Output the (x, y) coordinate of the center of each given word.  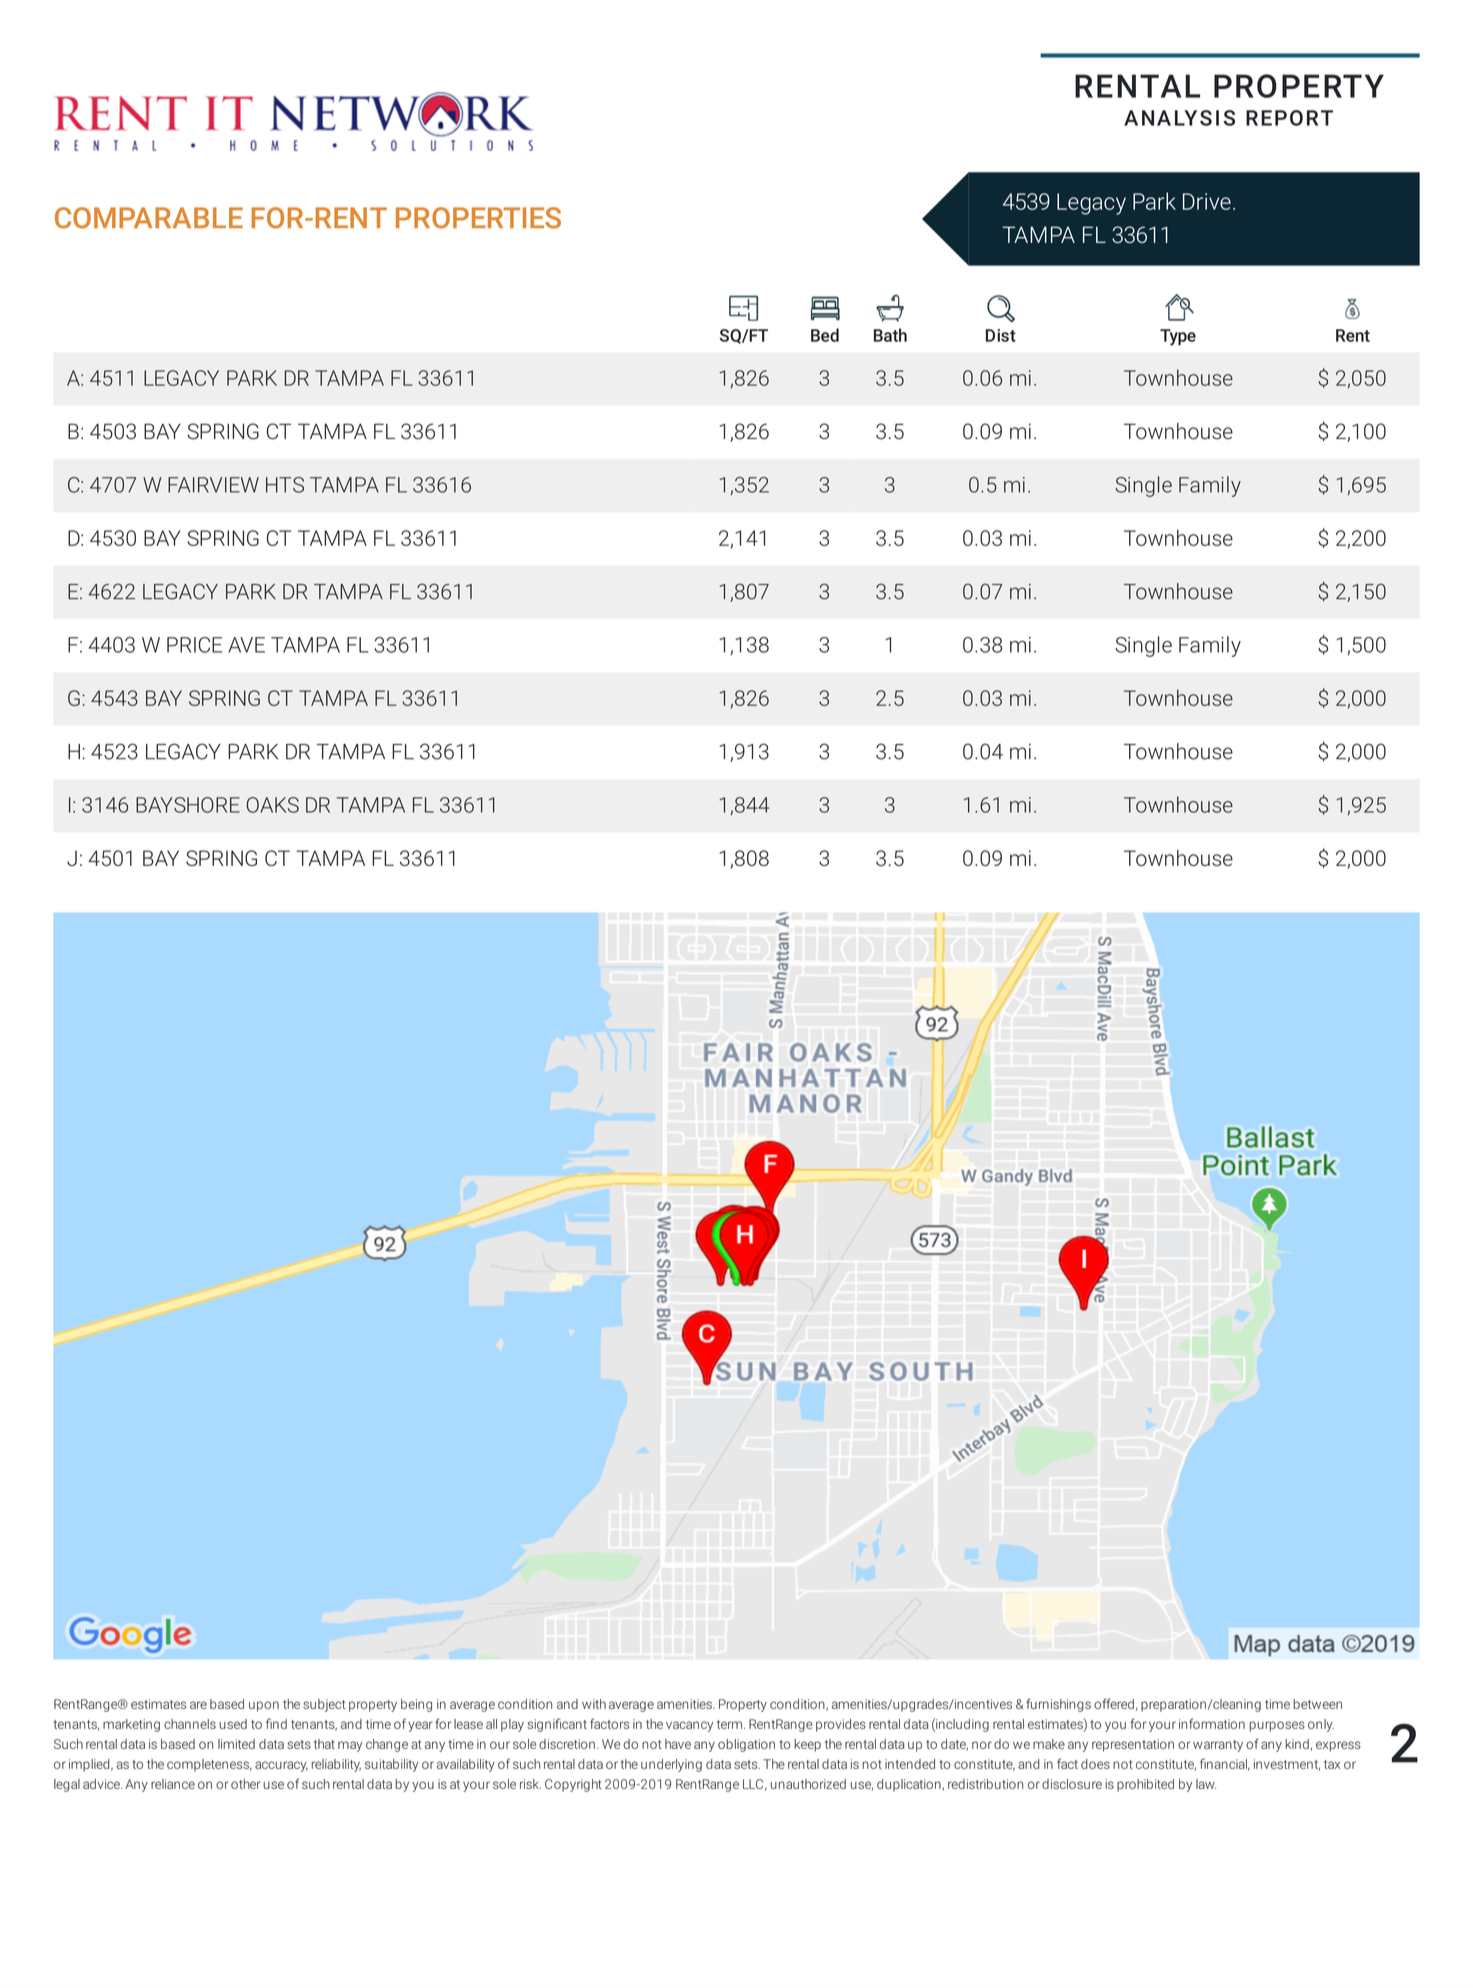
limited (236, 1744)
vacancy (689, 1726)
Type (1178, 337)
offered (1114, 1703)
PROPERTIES (478, 218)
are (198, 1705)
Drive (1207, 201)
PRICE (194, 645)
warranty (1218, 1746)
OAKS (273, 805)
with (594, 1704)
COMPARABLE (149, 218)
